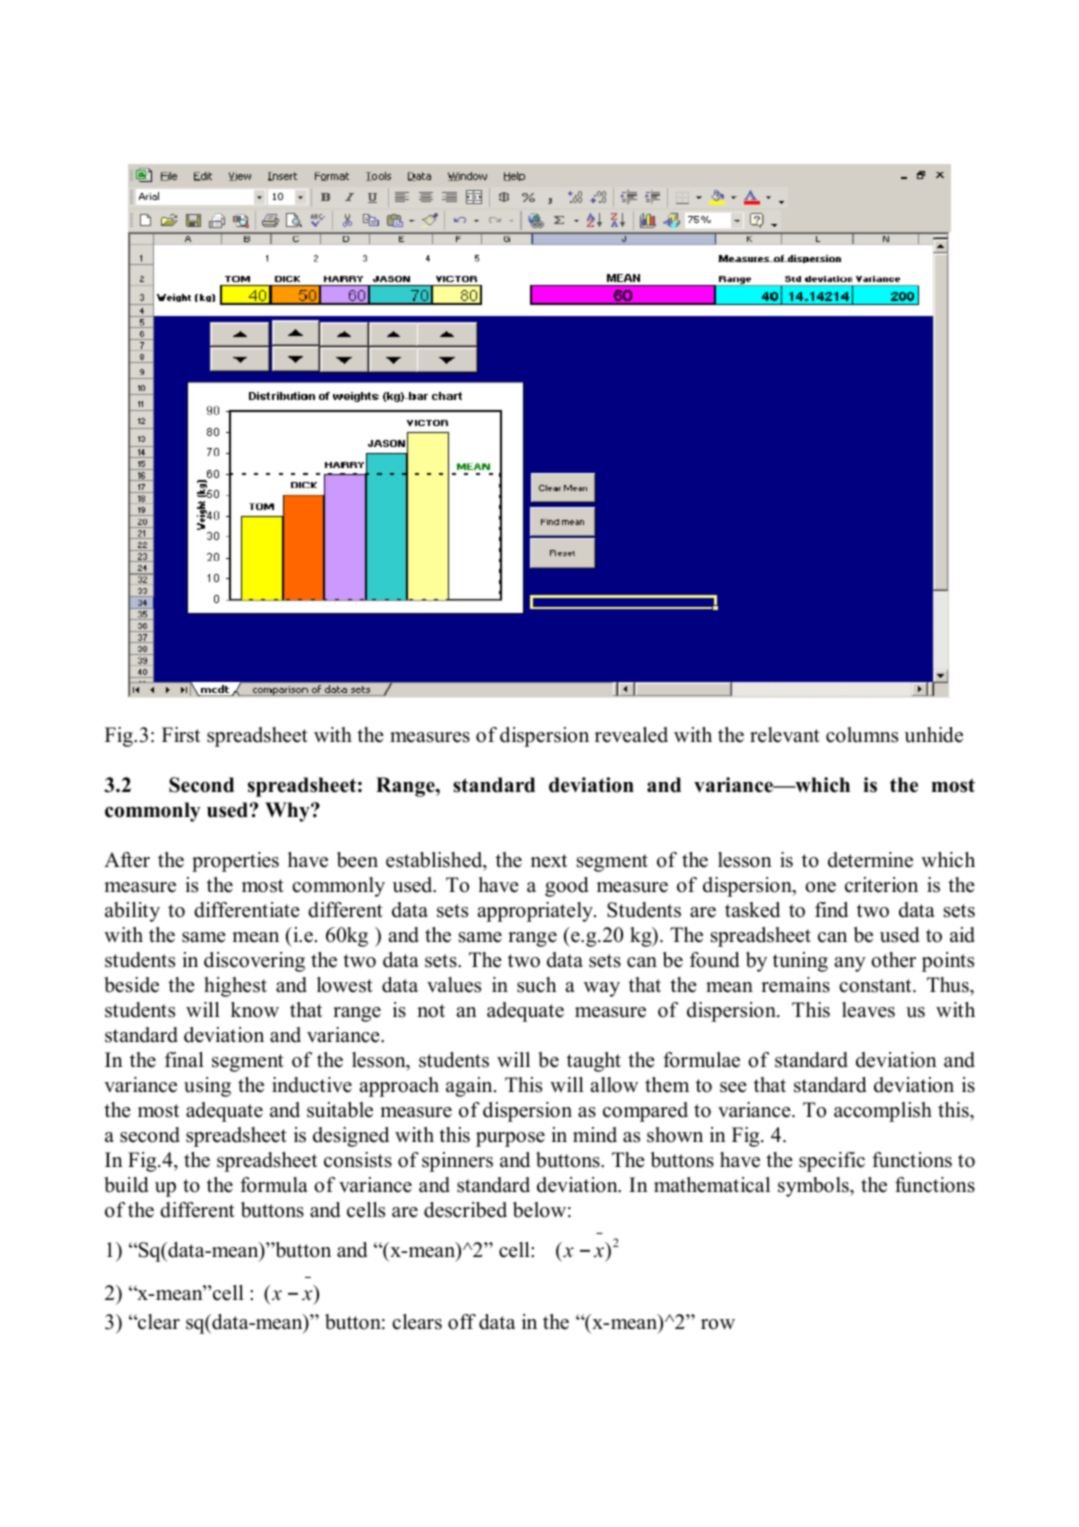 This screenshot has width=1079, height=1527. I want to click on off, so click(462, 1322).
